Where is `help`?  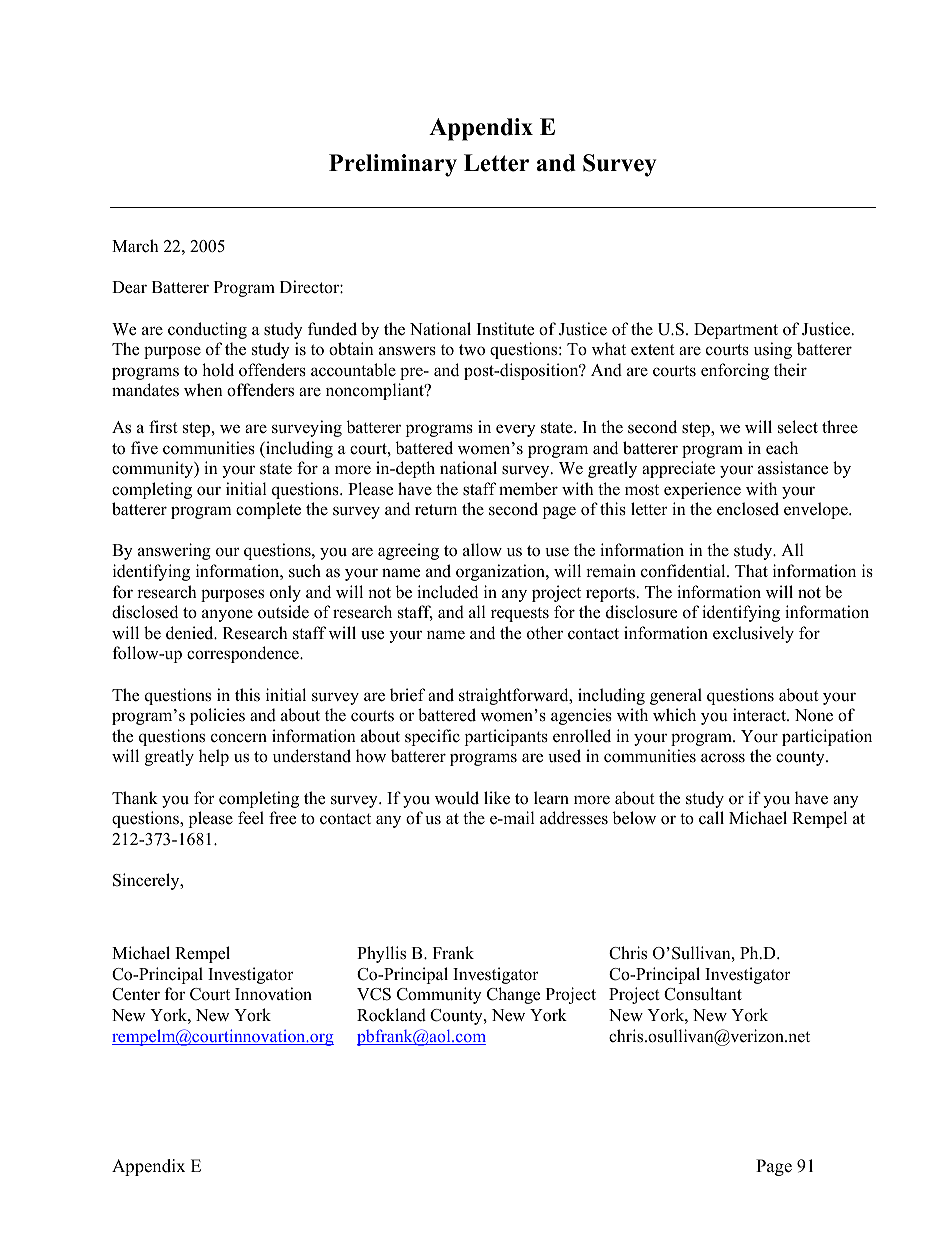 help is located at coordinates (214, 757).
